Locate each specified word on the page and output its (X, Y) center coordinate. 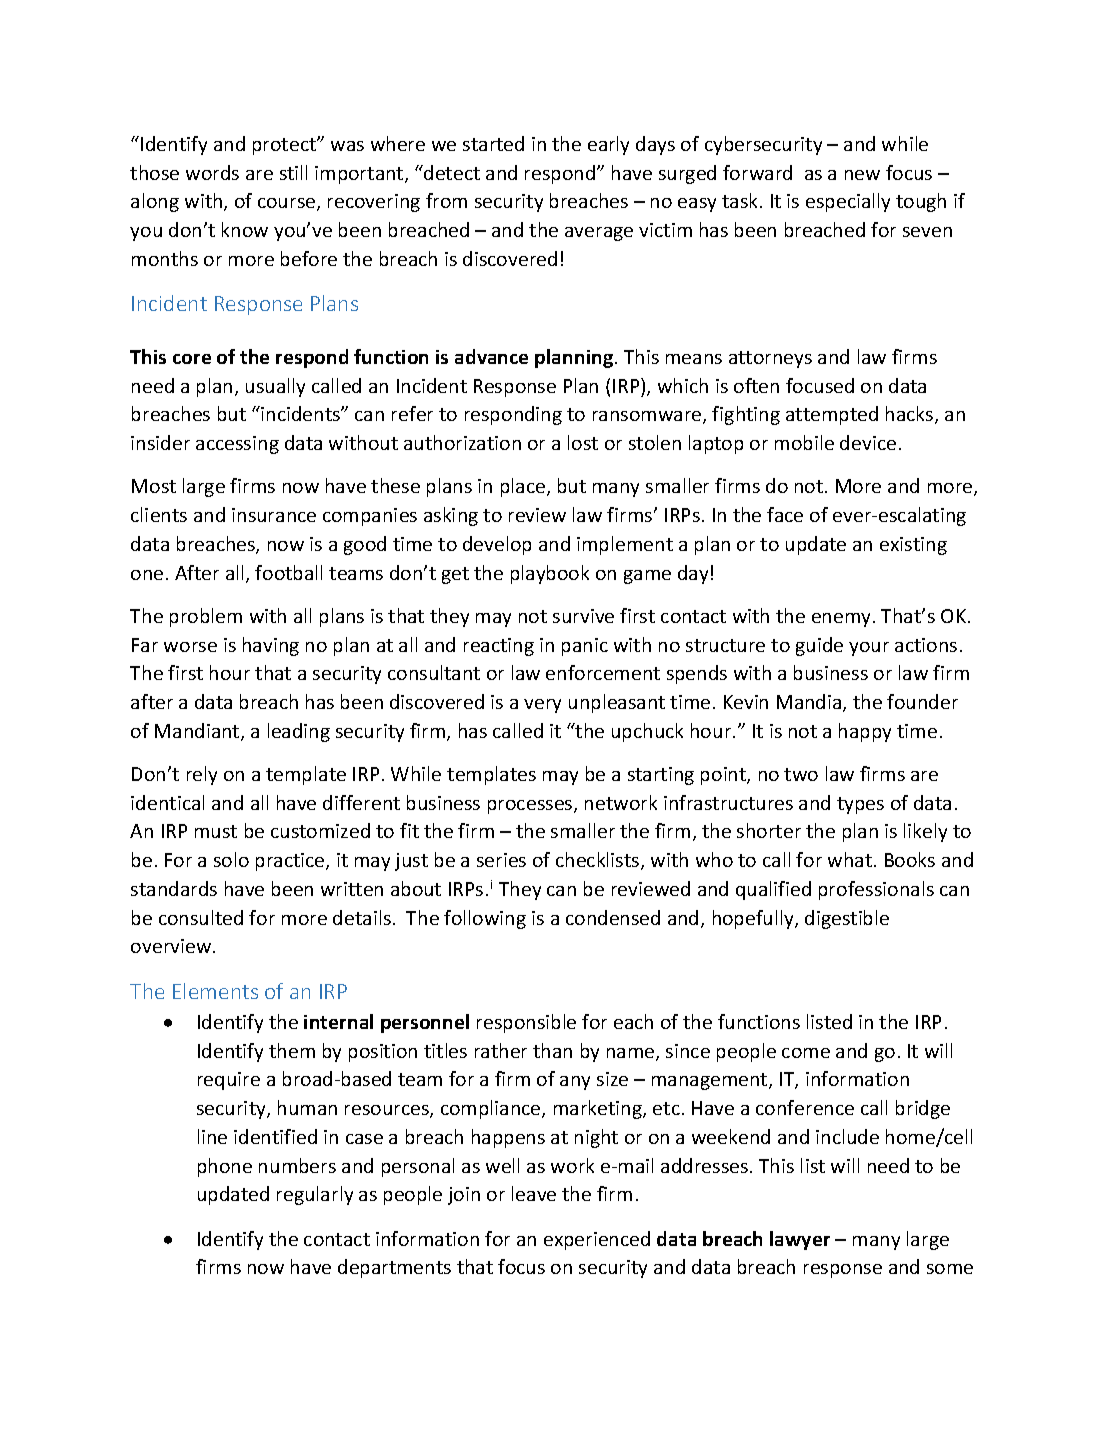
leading (299, 732)
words (212, 172)
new (862, 175)
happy (865, 732)
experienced (597, 1240)
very (542, 706)
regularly (315, 1195)
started (493, 143)
